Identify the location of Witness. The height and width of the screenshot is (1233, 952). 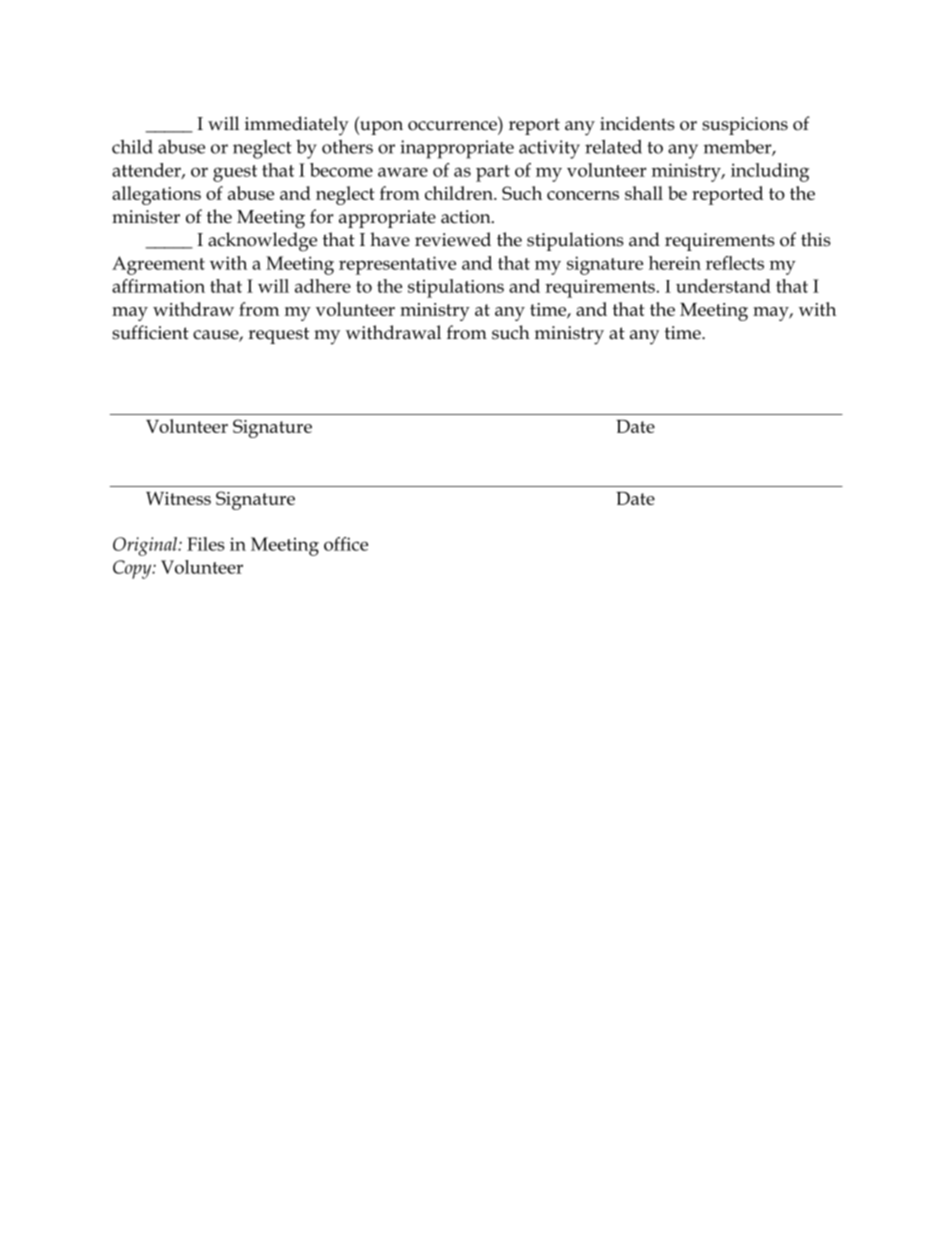
(178, 498).
